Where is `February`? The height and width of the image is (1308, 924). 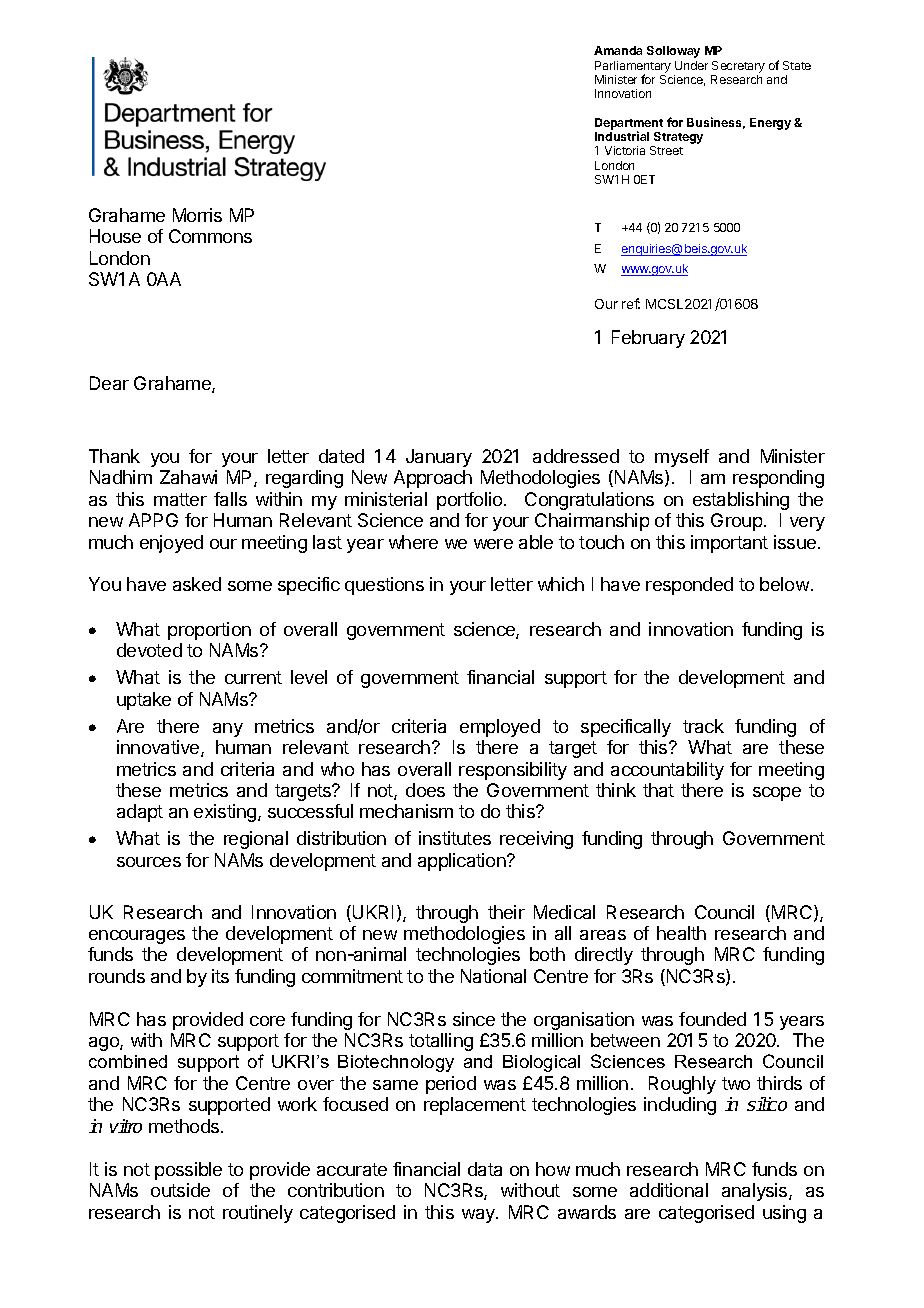 February is located at coordinates (648, 339).
